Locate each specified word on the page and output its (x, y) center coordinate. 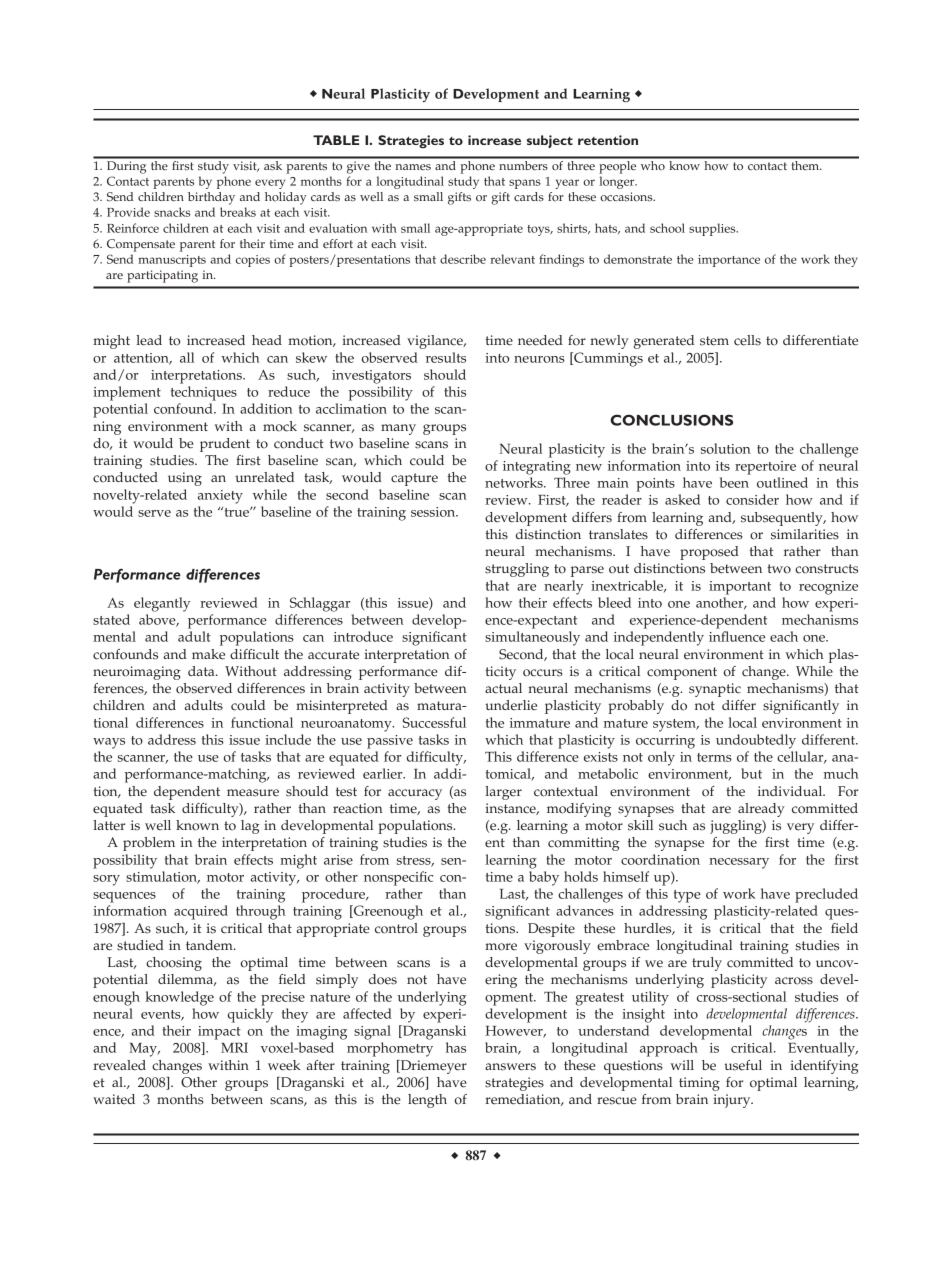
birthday (211, 198)
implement (127, 393)
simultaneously (532, 638)
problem (149, 844)
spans (525, 184)
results (446, 357)
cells (747, 340)
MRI (234, 1048)
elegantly (162, 604)
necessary (739, 863)
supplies (713, 229)
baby (544, 878)
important (740, 588)
